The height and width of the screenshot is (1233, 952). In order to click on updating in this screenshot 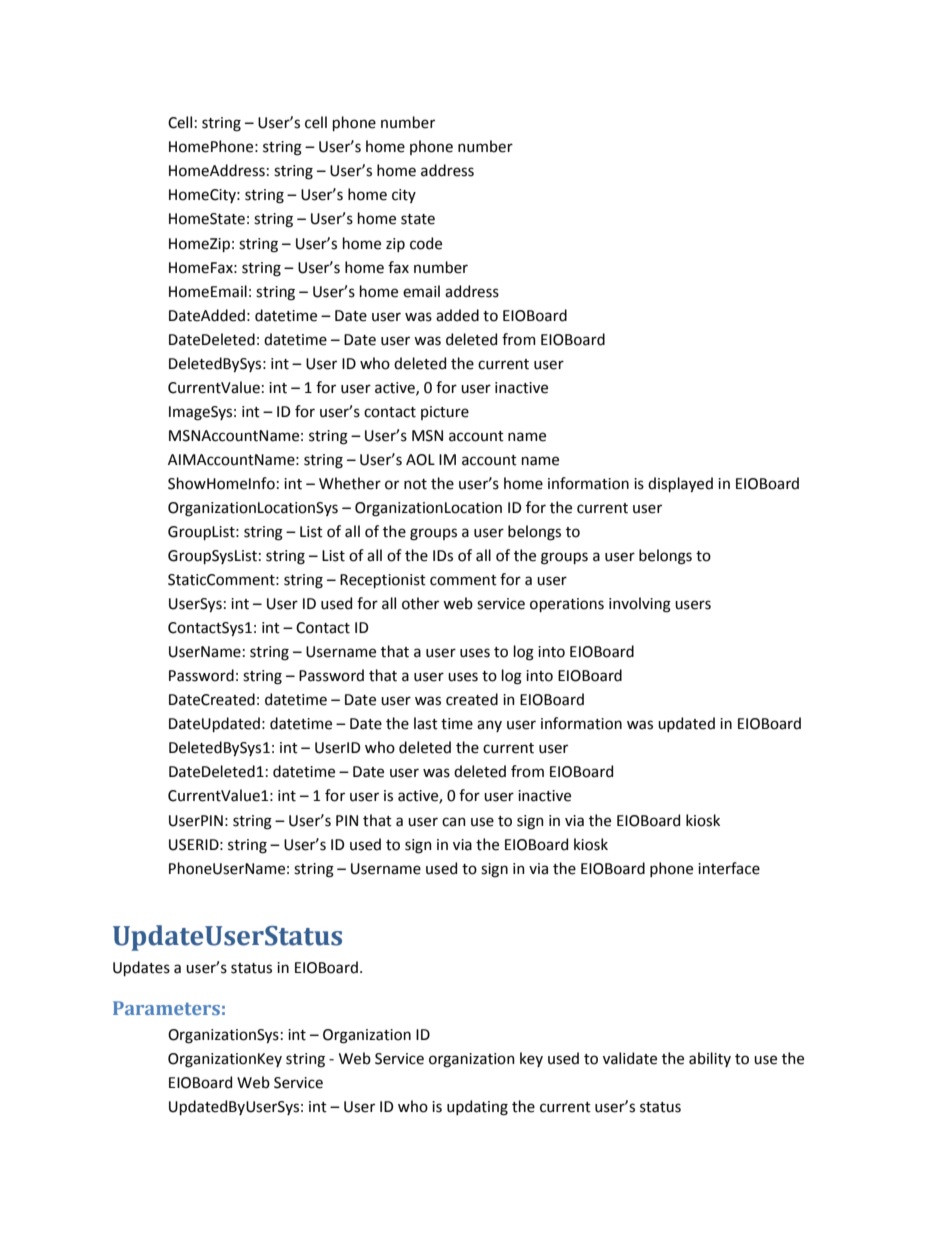, I will do `click(477, 1108)`.
